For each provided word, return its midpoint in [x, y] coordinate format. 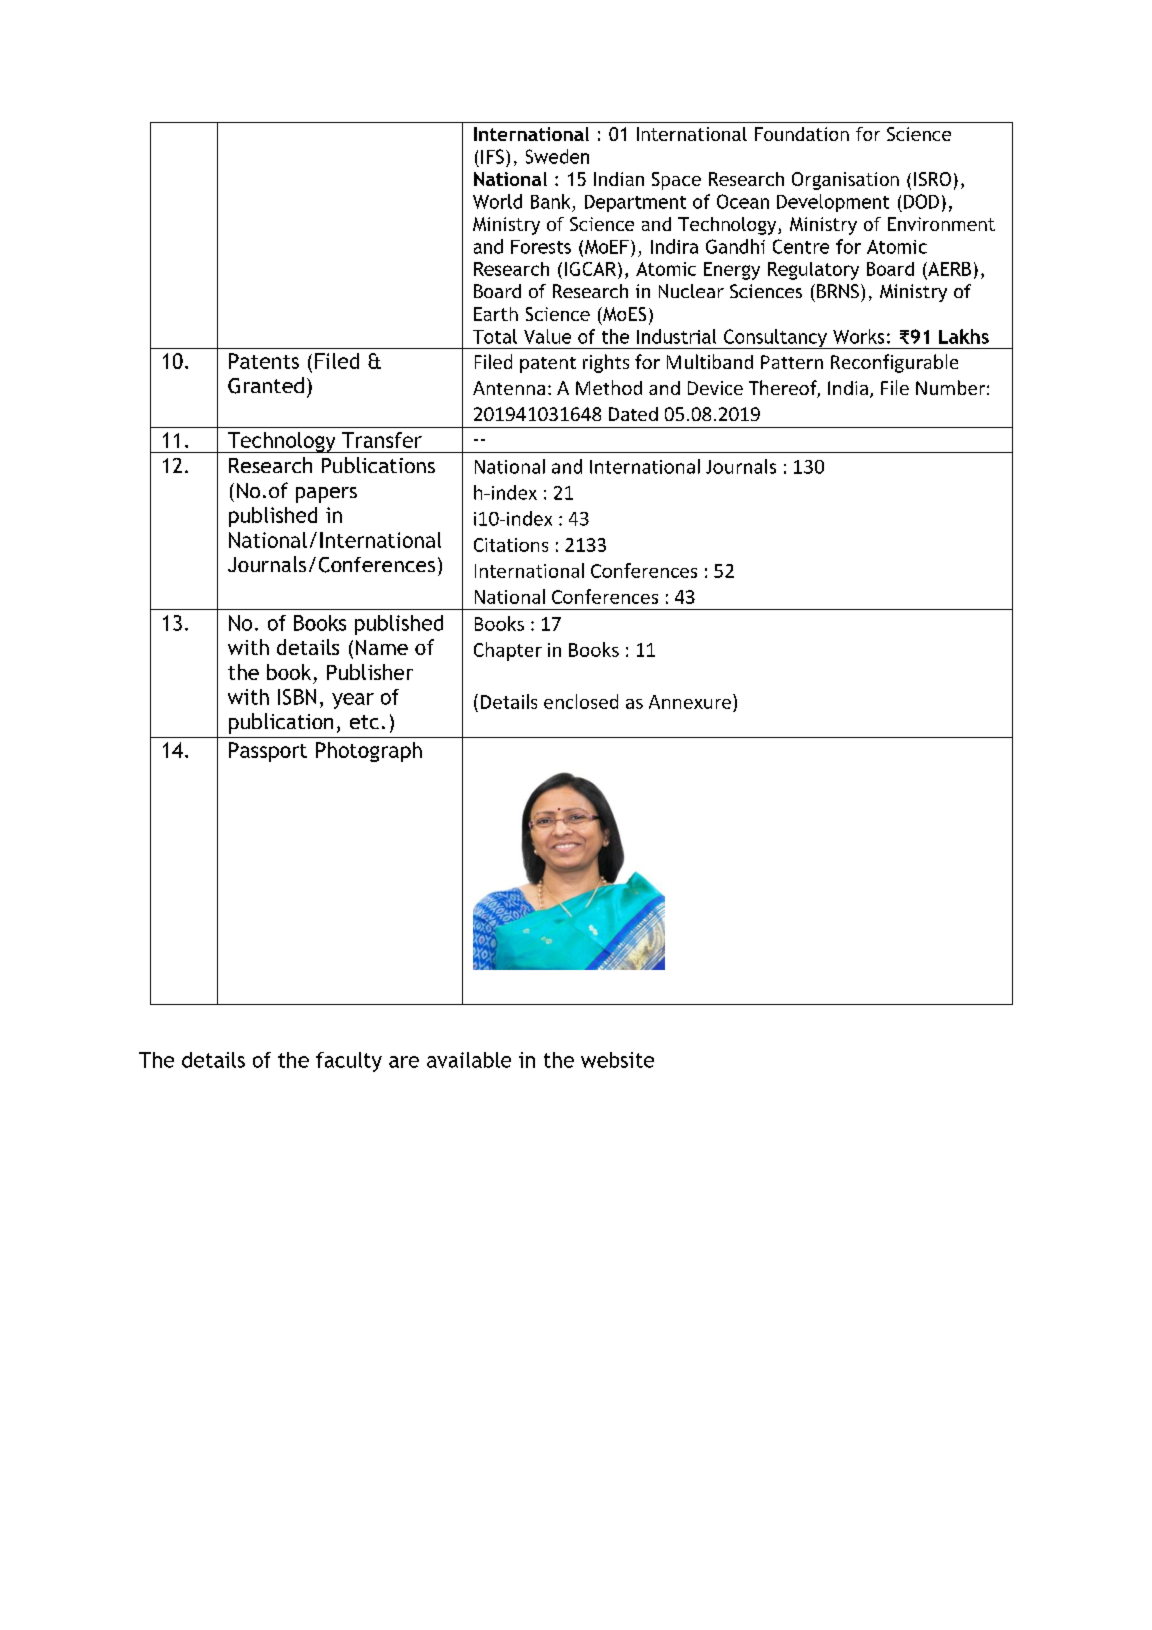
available [469, 1060]
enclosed [581, 701]
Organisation [845, 181]
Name [382, 647]
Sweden [557, 156]
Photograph [369, 752]
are [404, 1062]
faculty [349, 1062]
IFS [492, 156]
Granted [266, 385]
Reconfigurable [894, 363]
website [617, 1060]
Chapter [508, 651]
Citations [511, 545]
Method [609, 387]
